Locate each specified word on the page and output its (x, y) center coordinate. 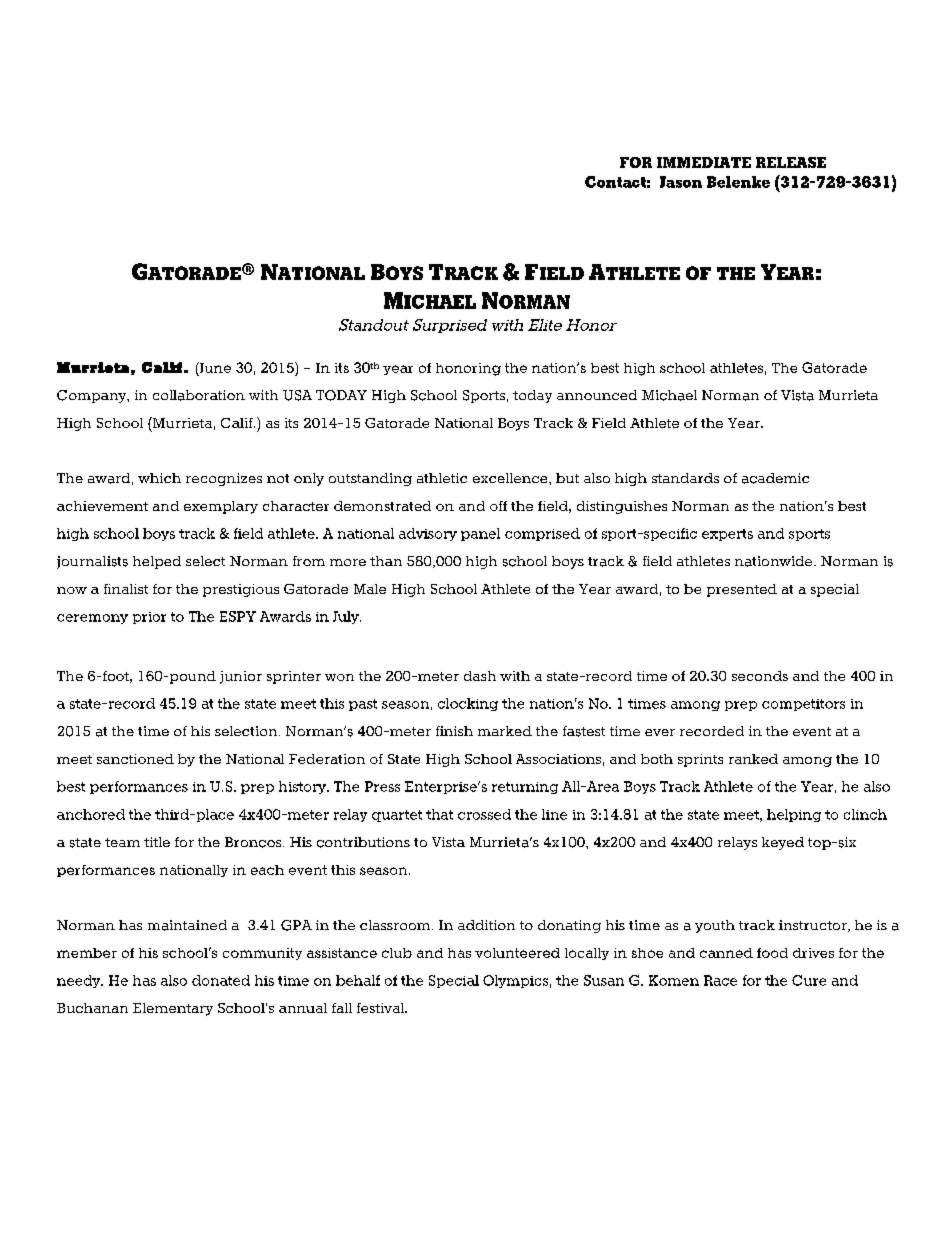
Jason (681, 182)
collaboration (199, 395)
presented (742, 590)
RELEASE (791, 162)
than (386, 561)
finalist (126, 589)
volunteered (517, 953)
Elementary (173, 1009)
